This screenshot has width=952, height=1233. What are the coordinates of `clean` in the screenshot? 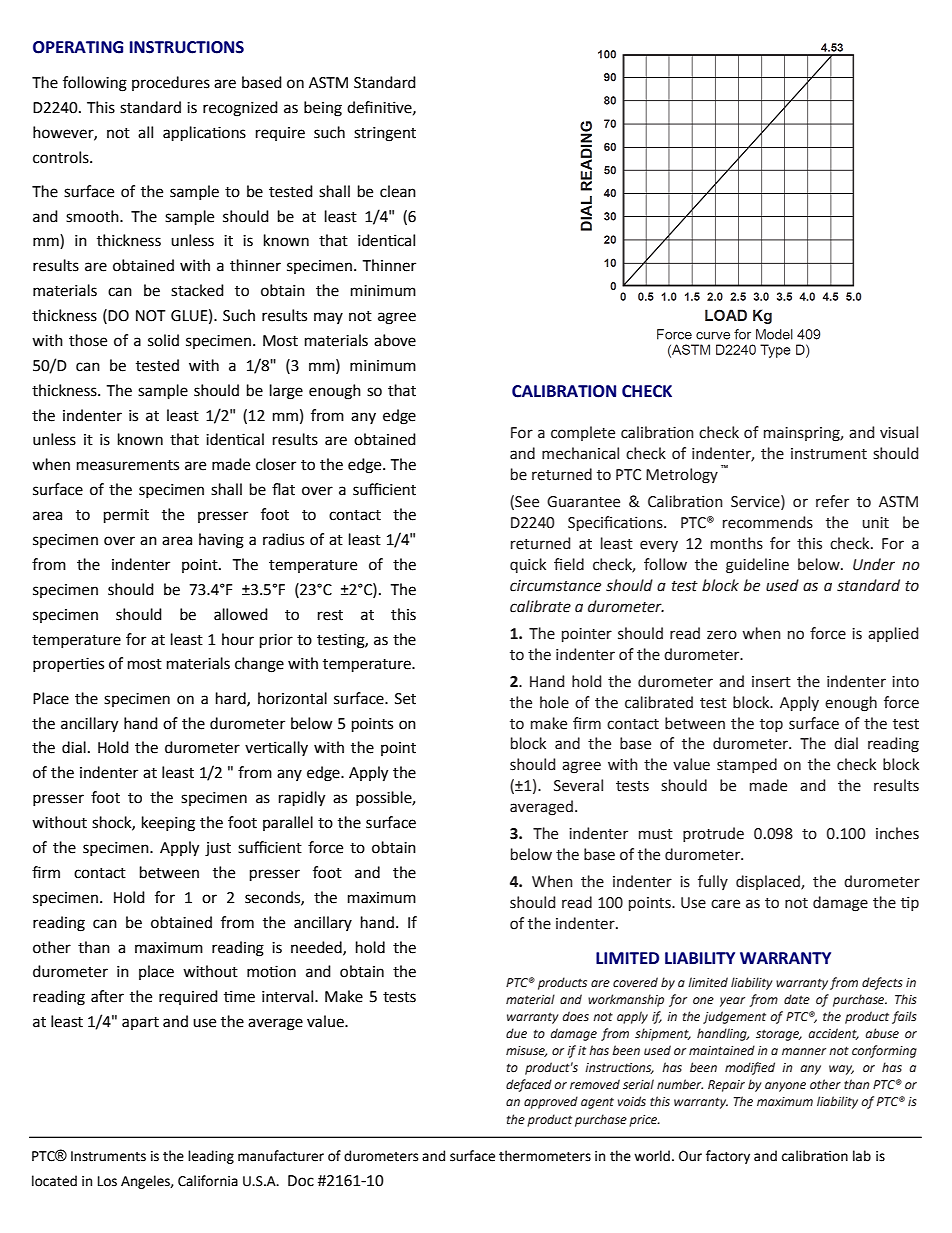 It's located at (398, 191).
